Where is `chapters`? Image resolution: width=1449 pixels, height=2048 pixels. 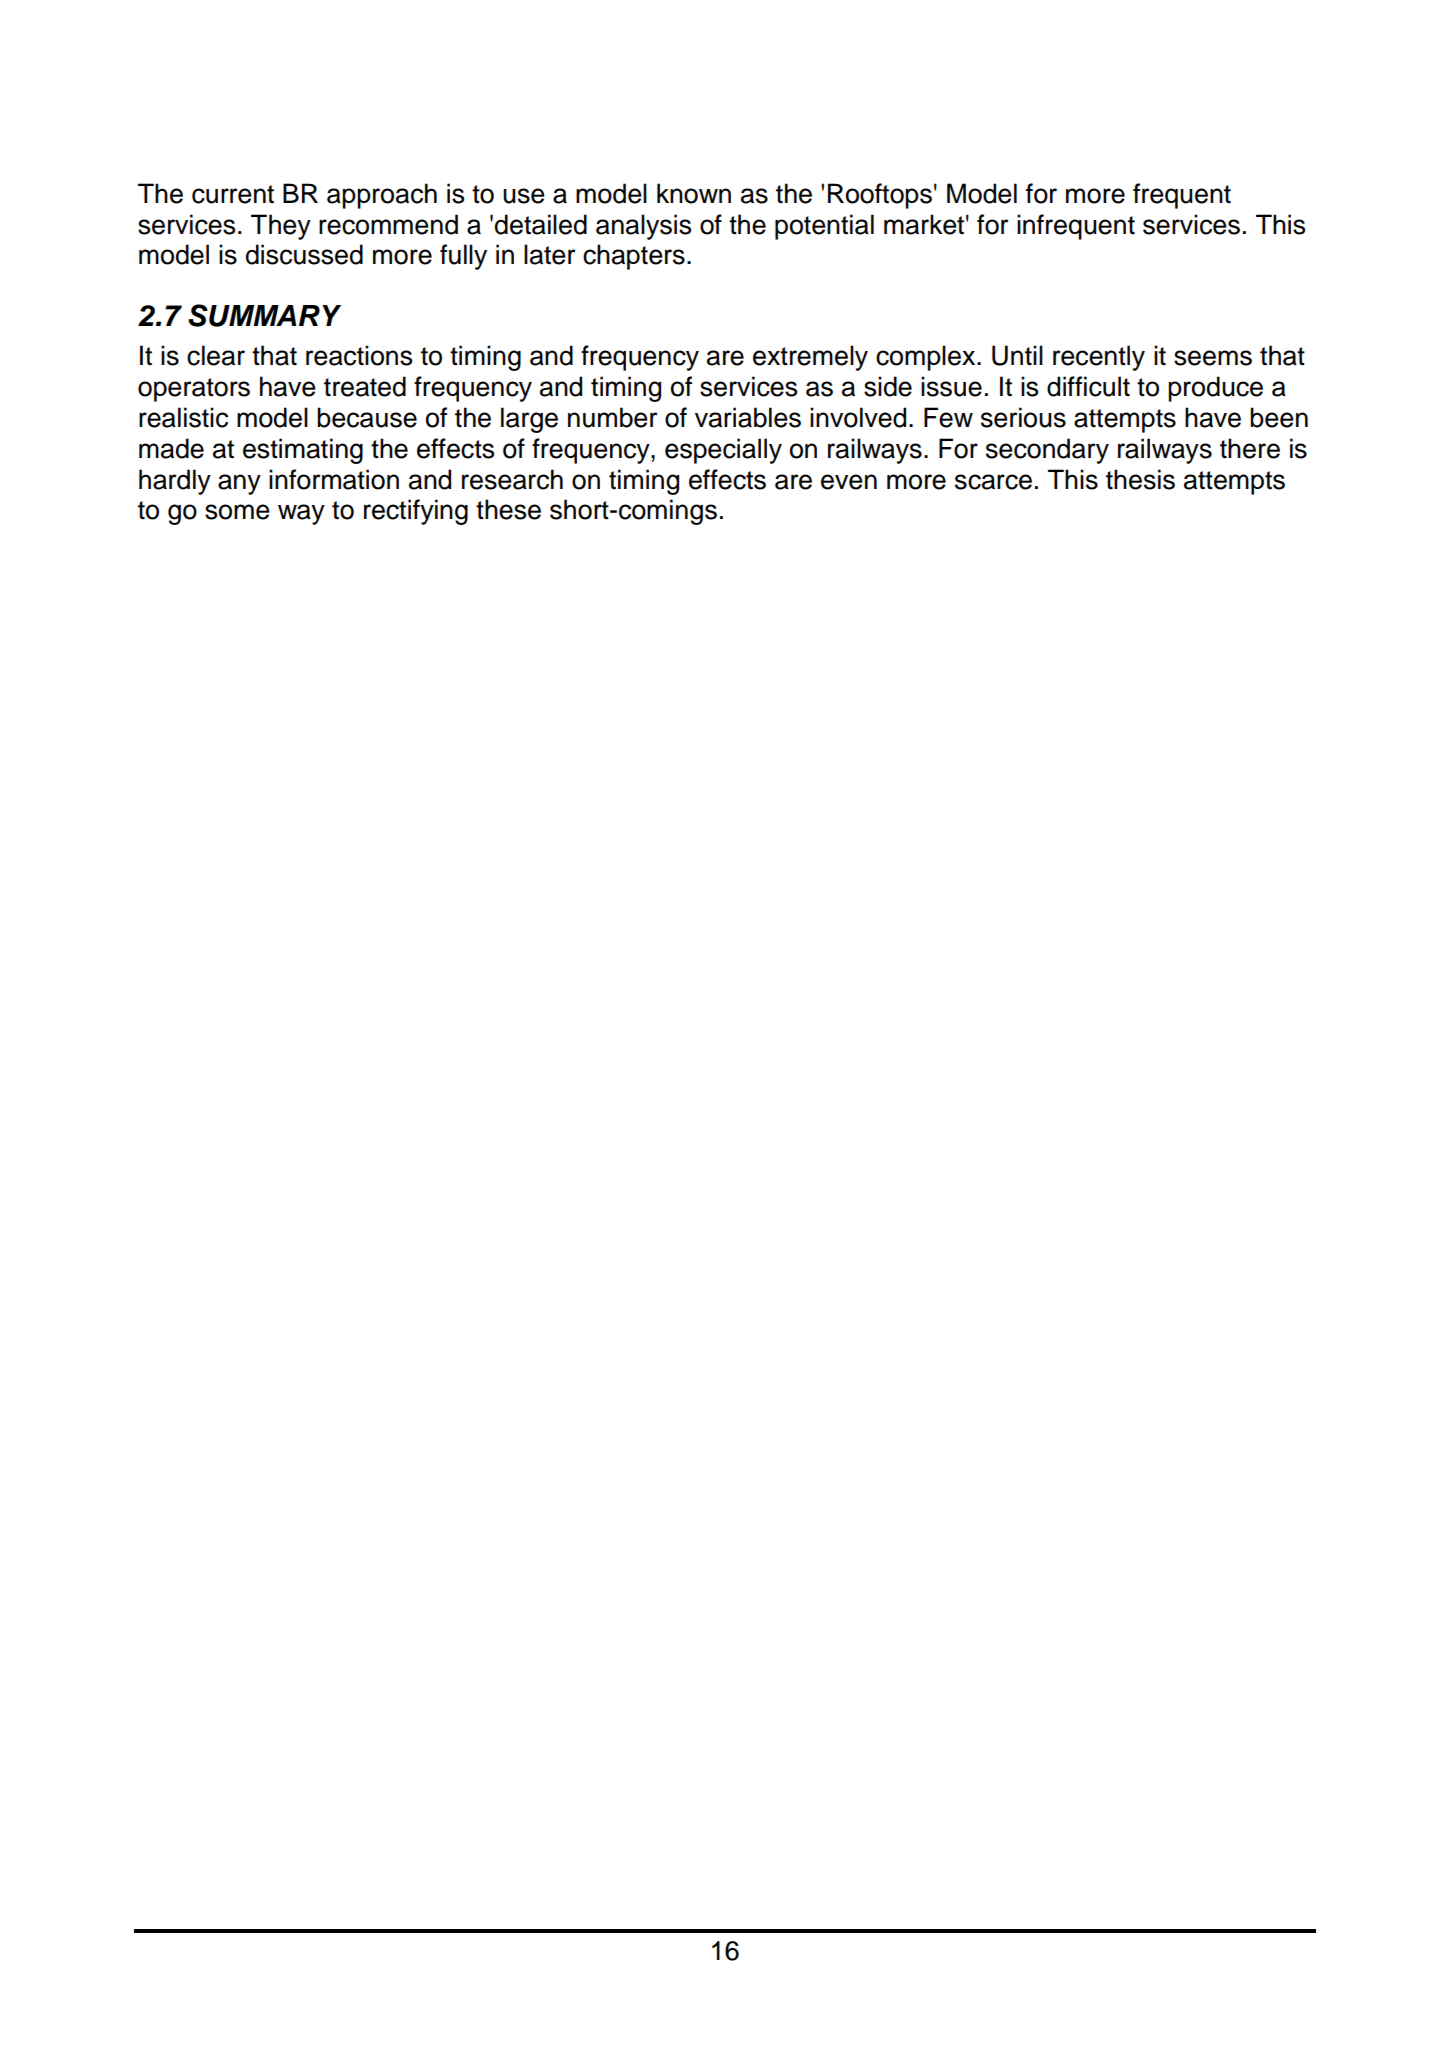 chapters is located at coordinates (634, 257).
